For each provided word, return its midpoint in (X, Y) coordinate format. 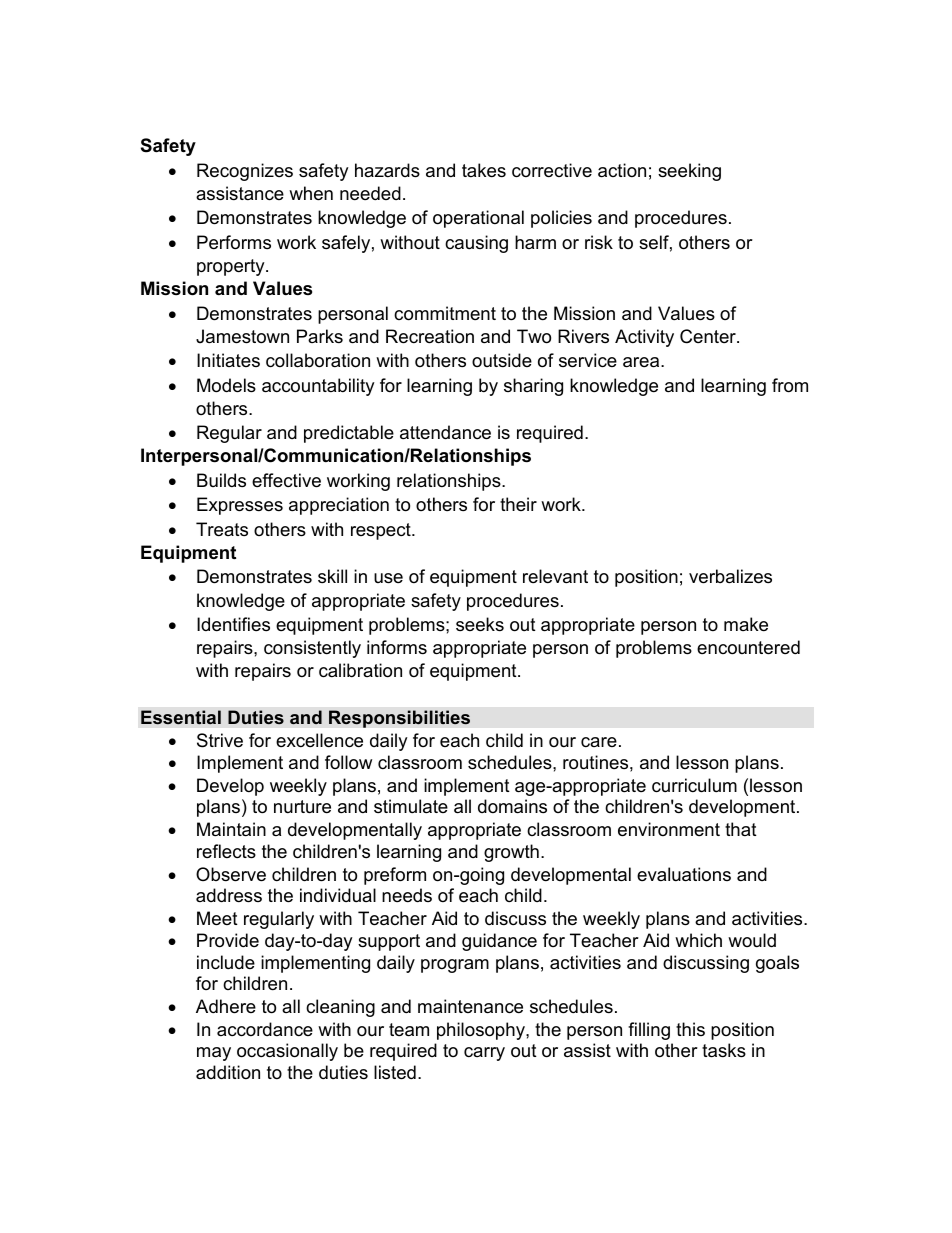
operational (478, 219)
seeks (480, 624)
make (746, 624)
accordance (265, 1029)
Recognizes (245, 172)
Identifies (233, 624)
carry (484, 1054)
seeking (689, 172)
